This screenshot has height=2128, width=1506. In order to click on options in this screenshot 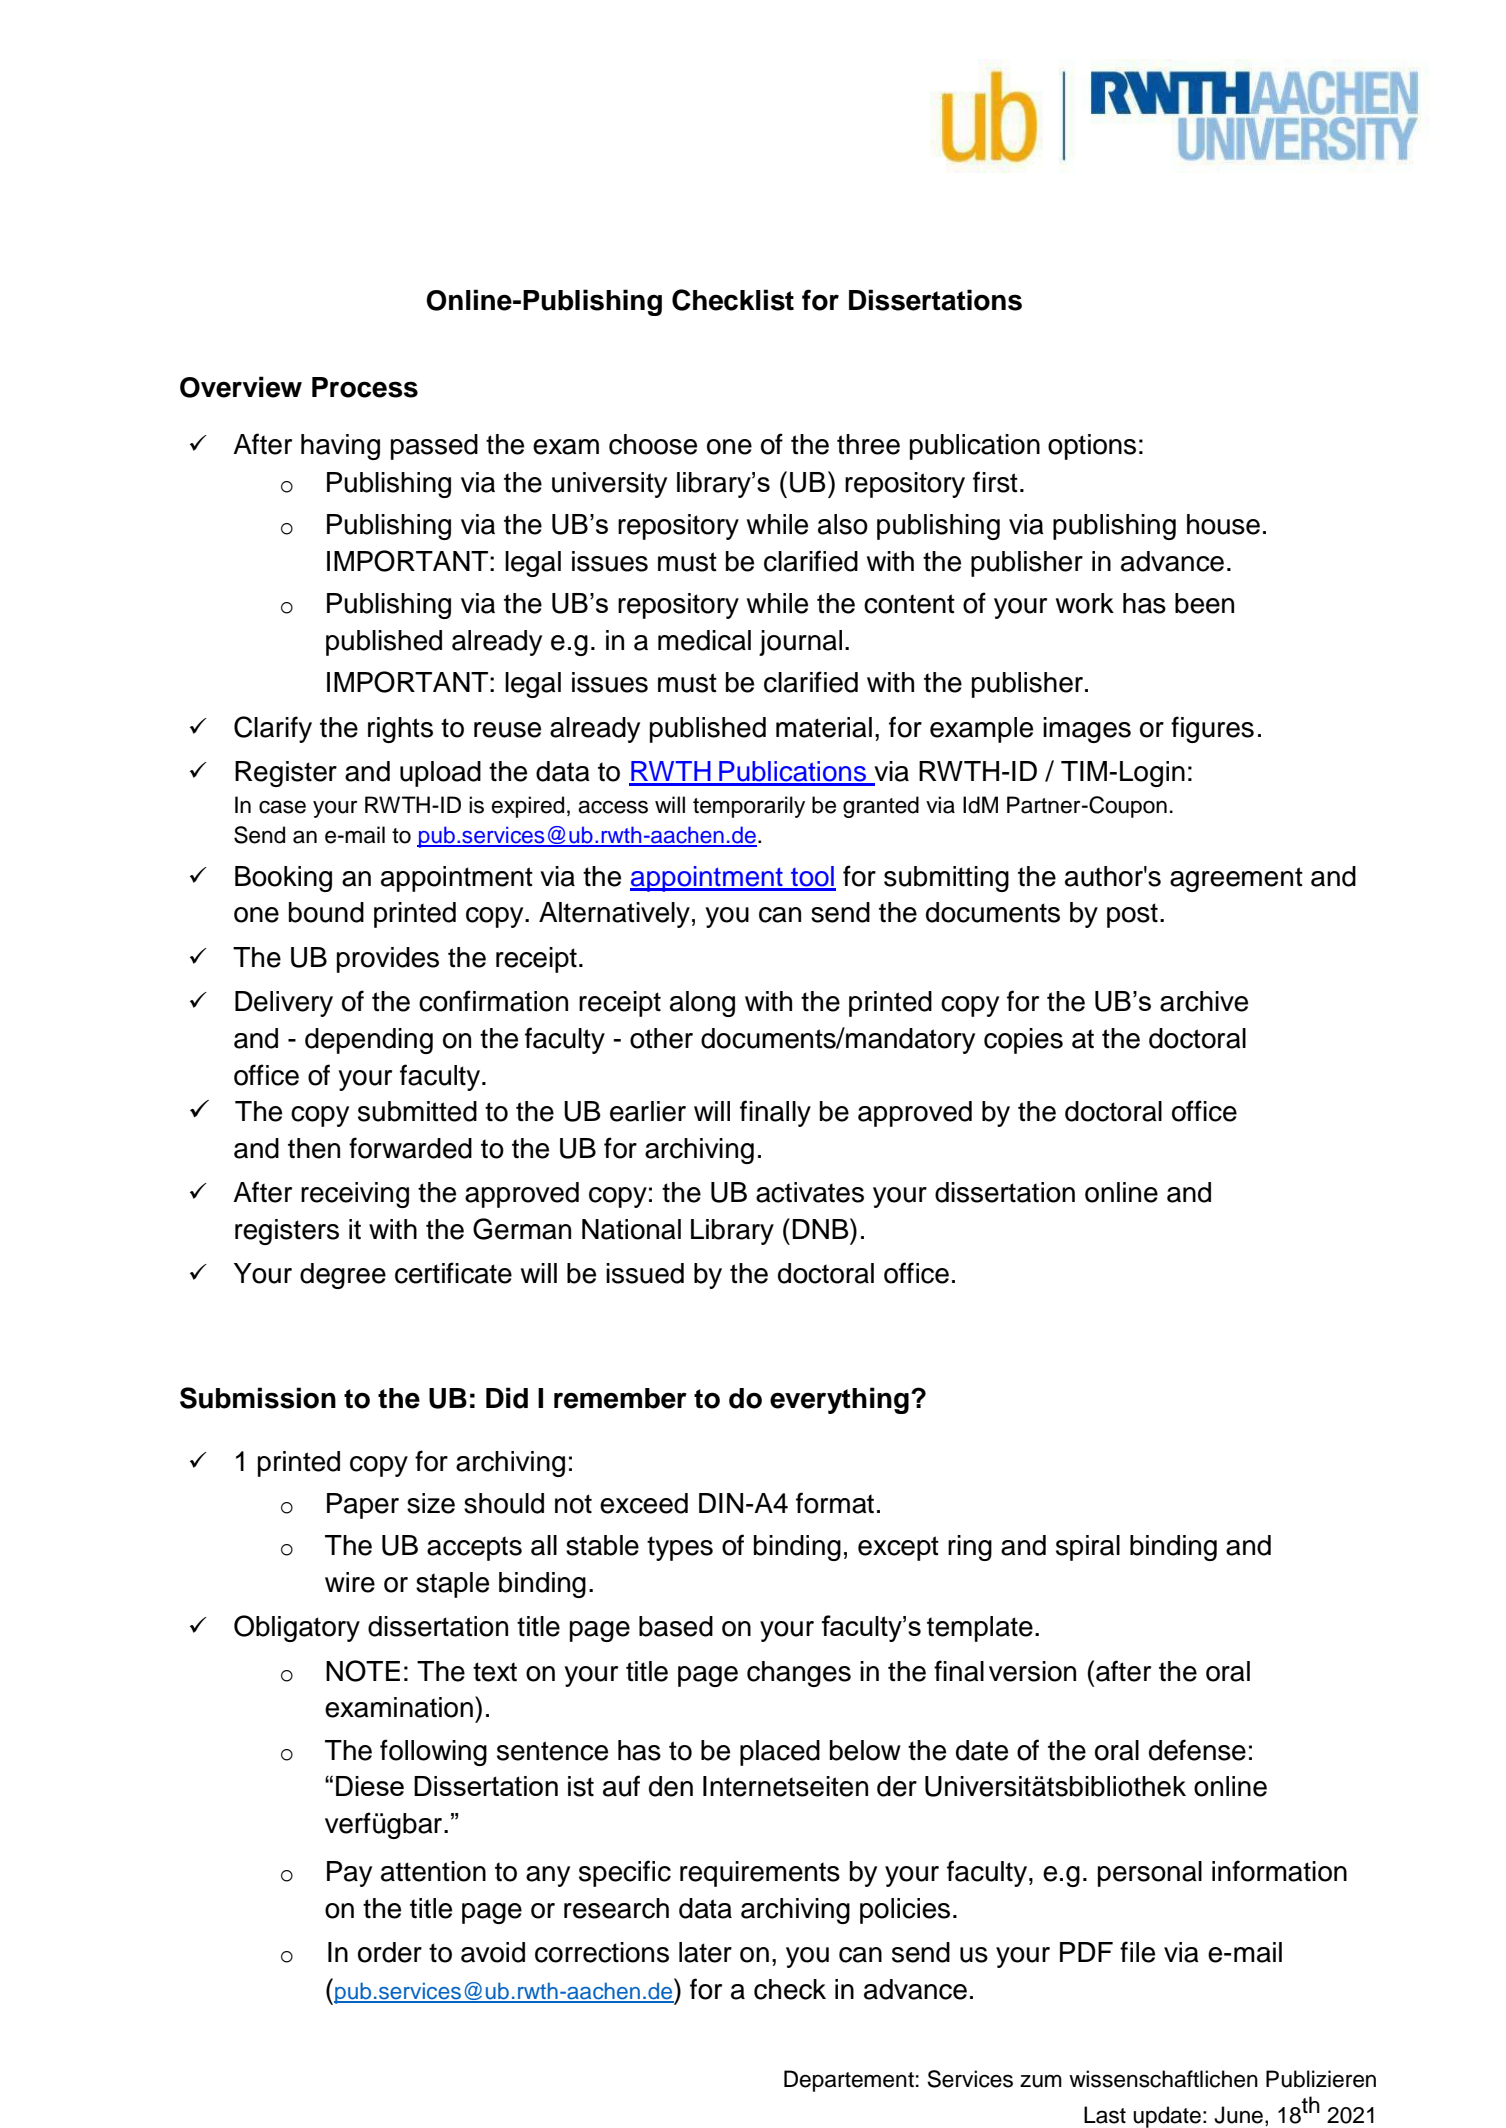, I will do `click(1092, 447)`.
